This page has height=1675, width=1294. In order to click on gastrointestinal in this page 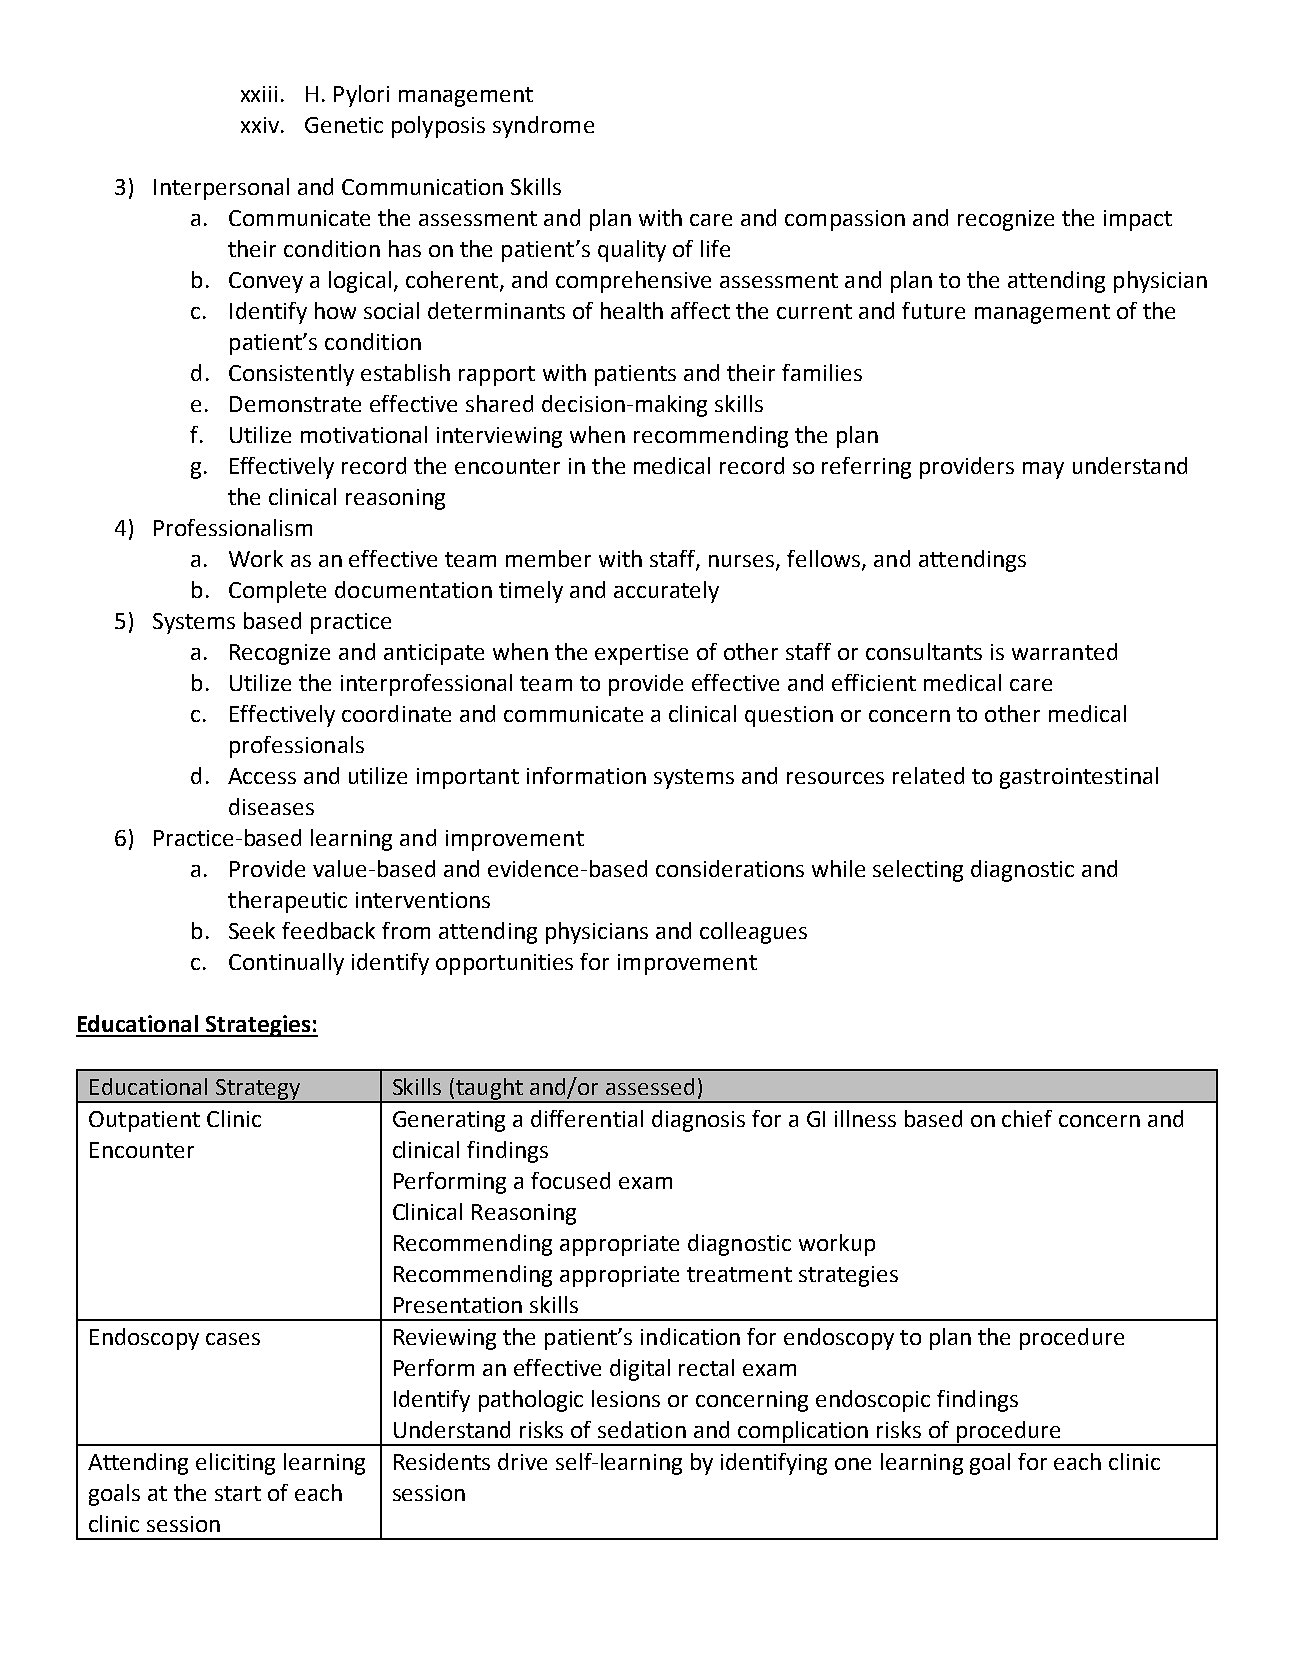, I will do `click(1079, 778)`.
